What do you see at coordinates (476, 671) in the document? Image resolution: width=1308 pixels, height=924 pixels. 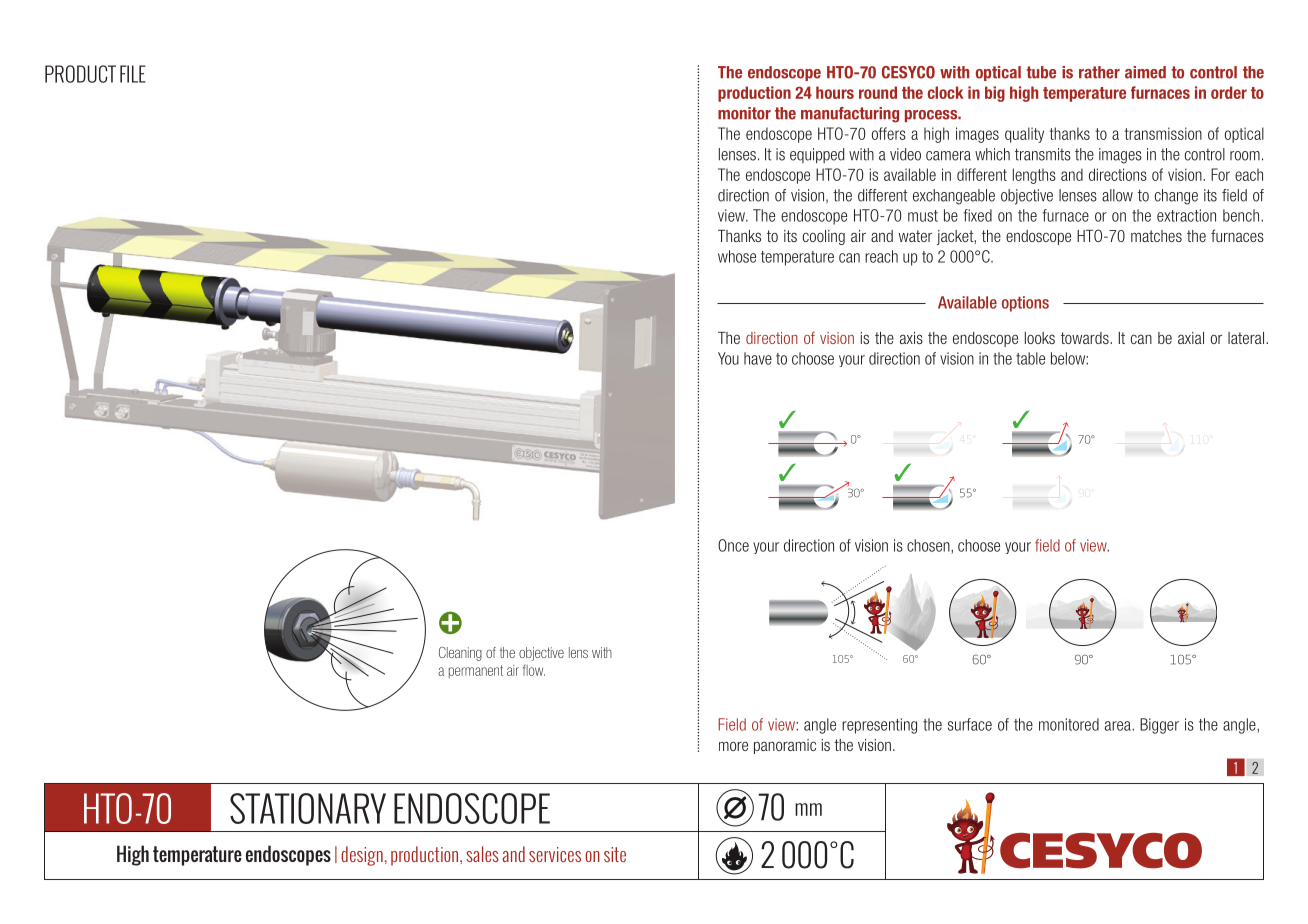 I see `permanent` at bounding box center [476, 671].
